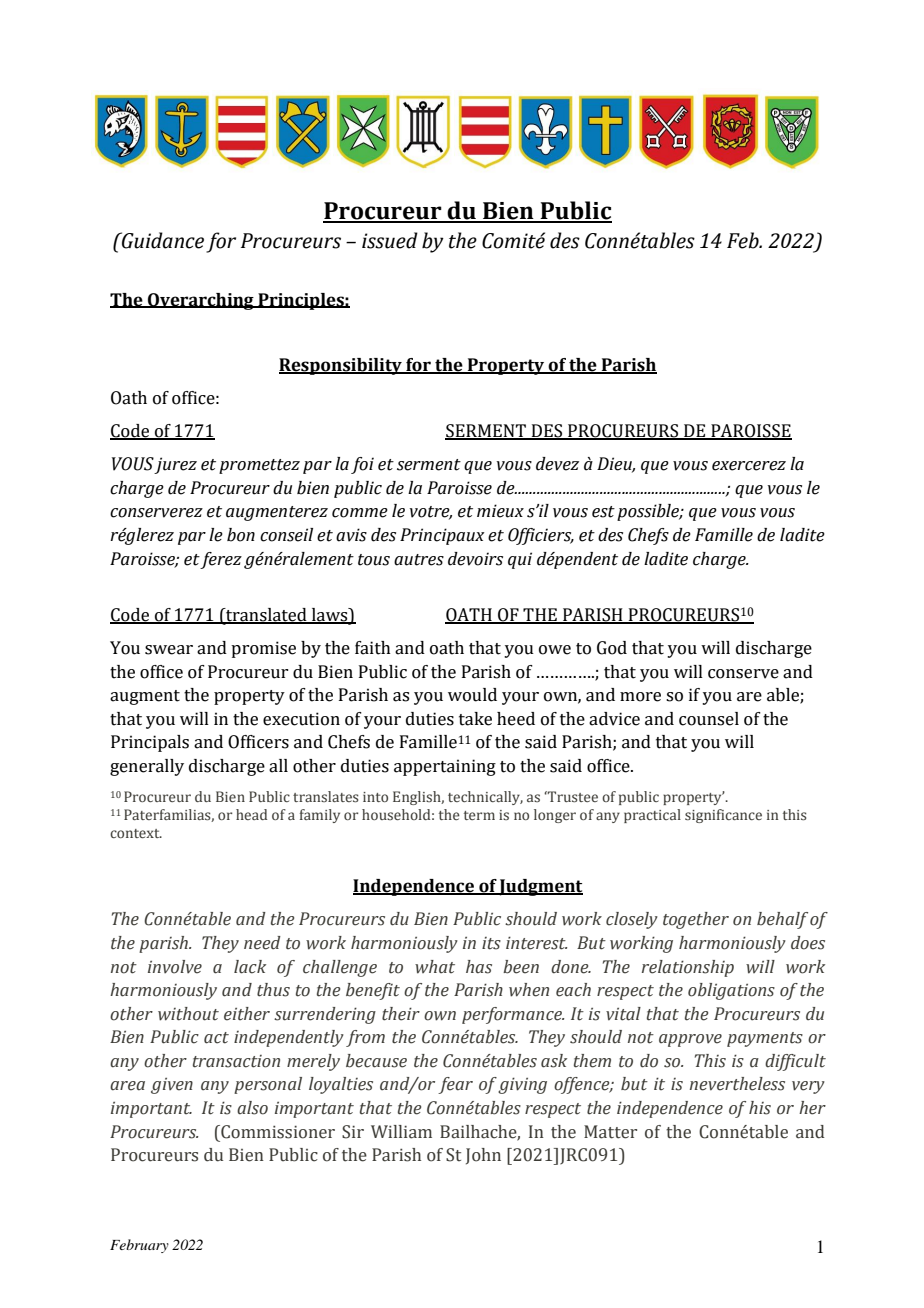  Describe the element at coordinates (241, 535) in the document. I see `bon` at that location.
